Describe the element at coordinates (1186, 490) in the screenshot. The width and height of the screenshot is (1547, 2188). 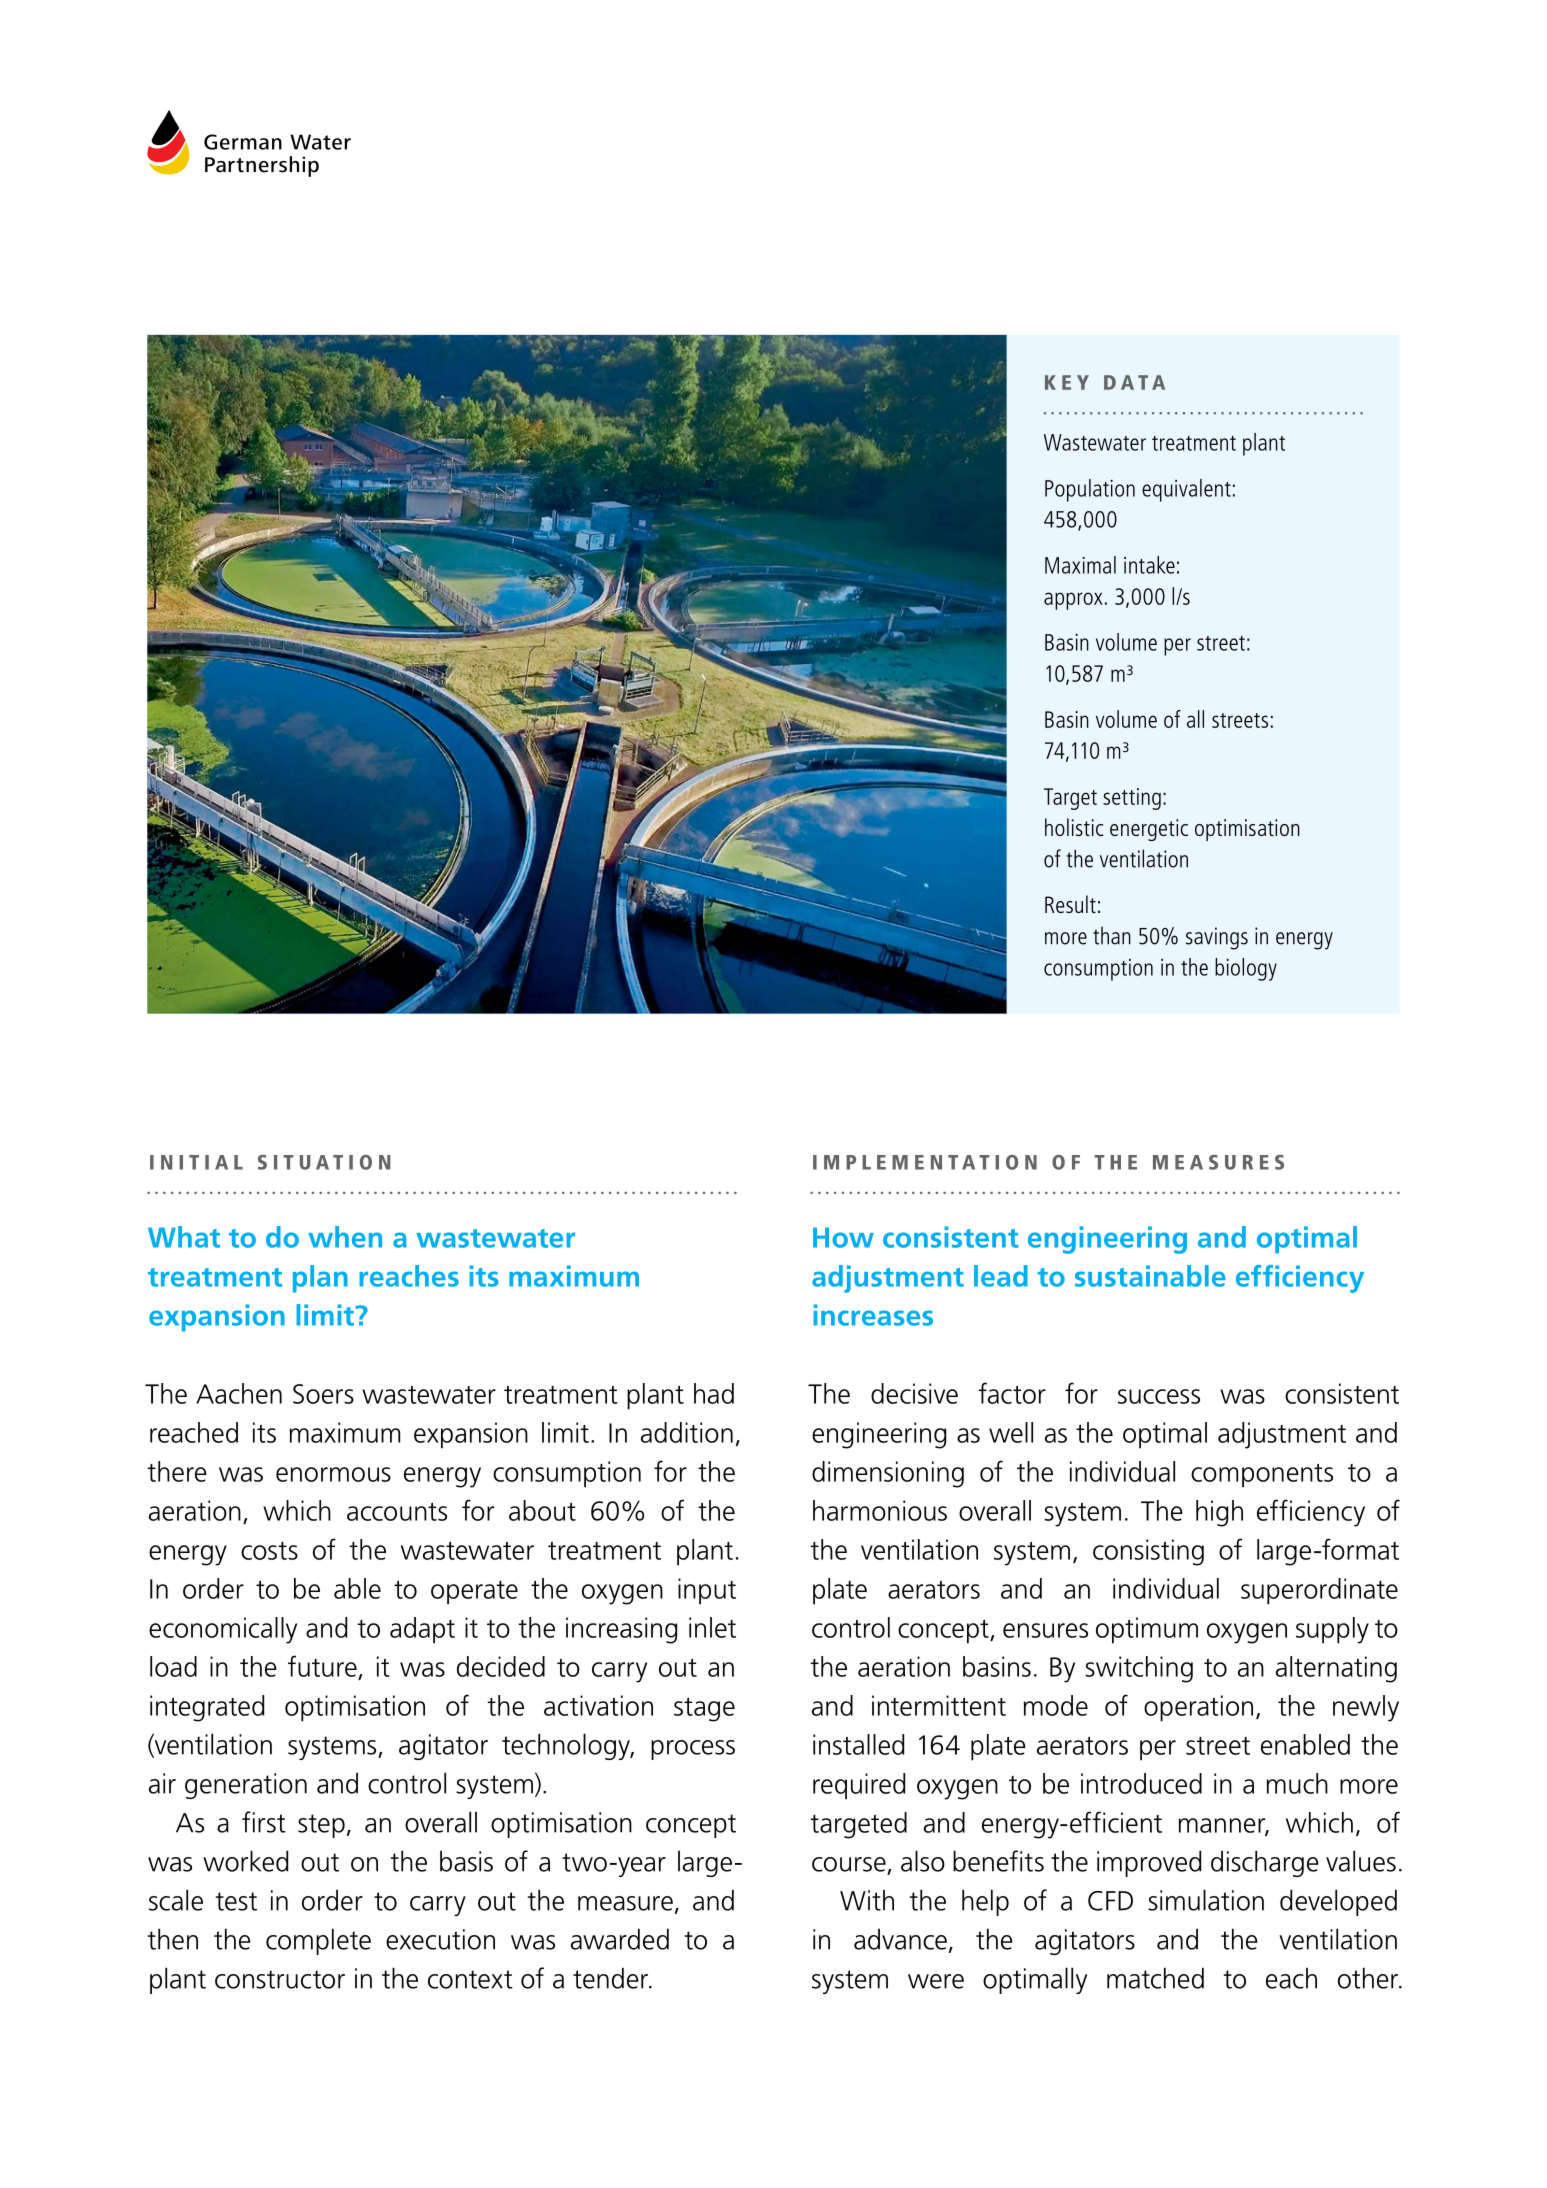
I see `equivalent` at that location.
